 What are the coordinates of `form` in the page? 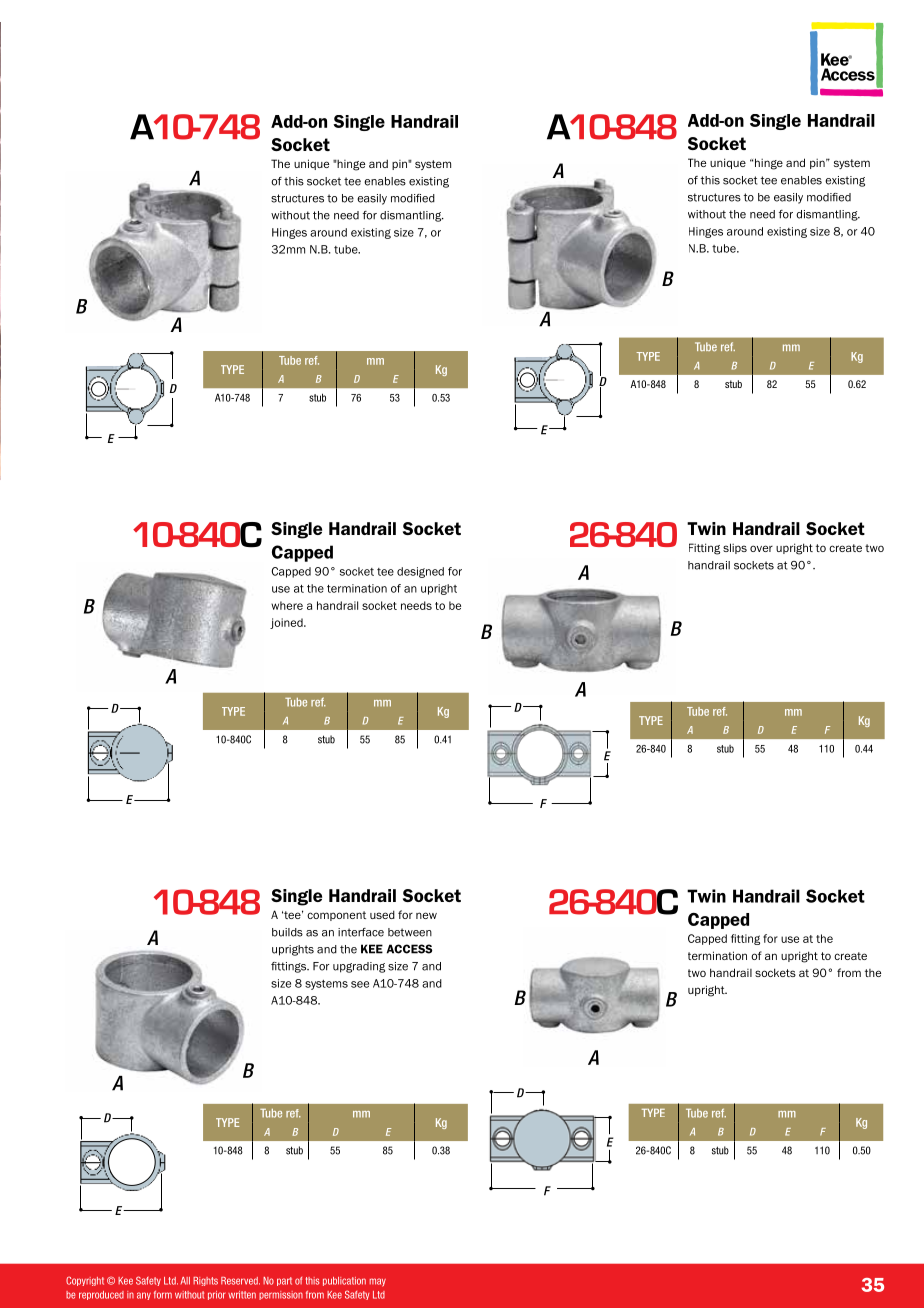 It's located at (163, 1295).
